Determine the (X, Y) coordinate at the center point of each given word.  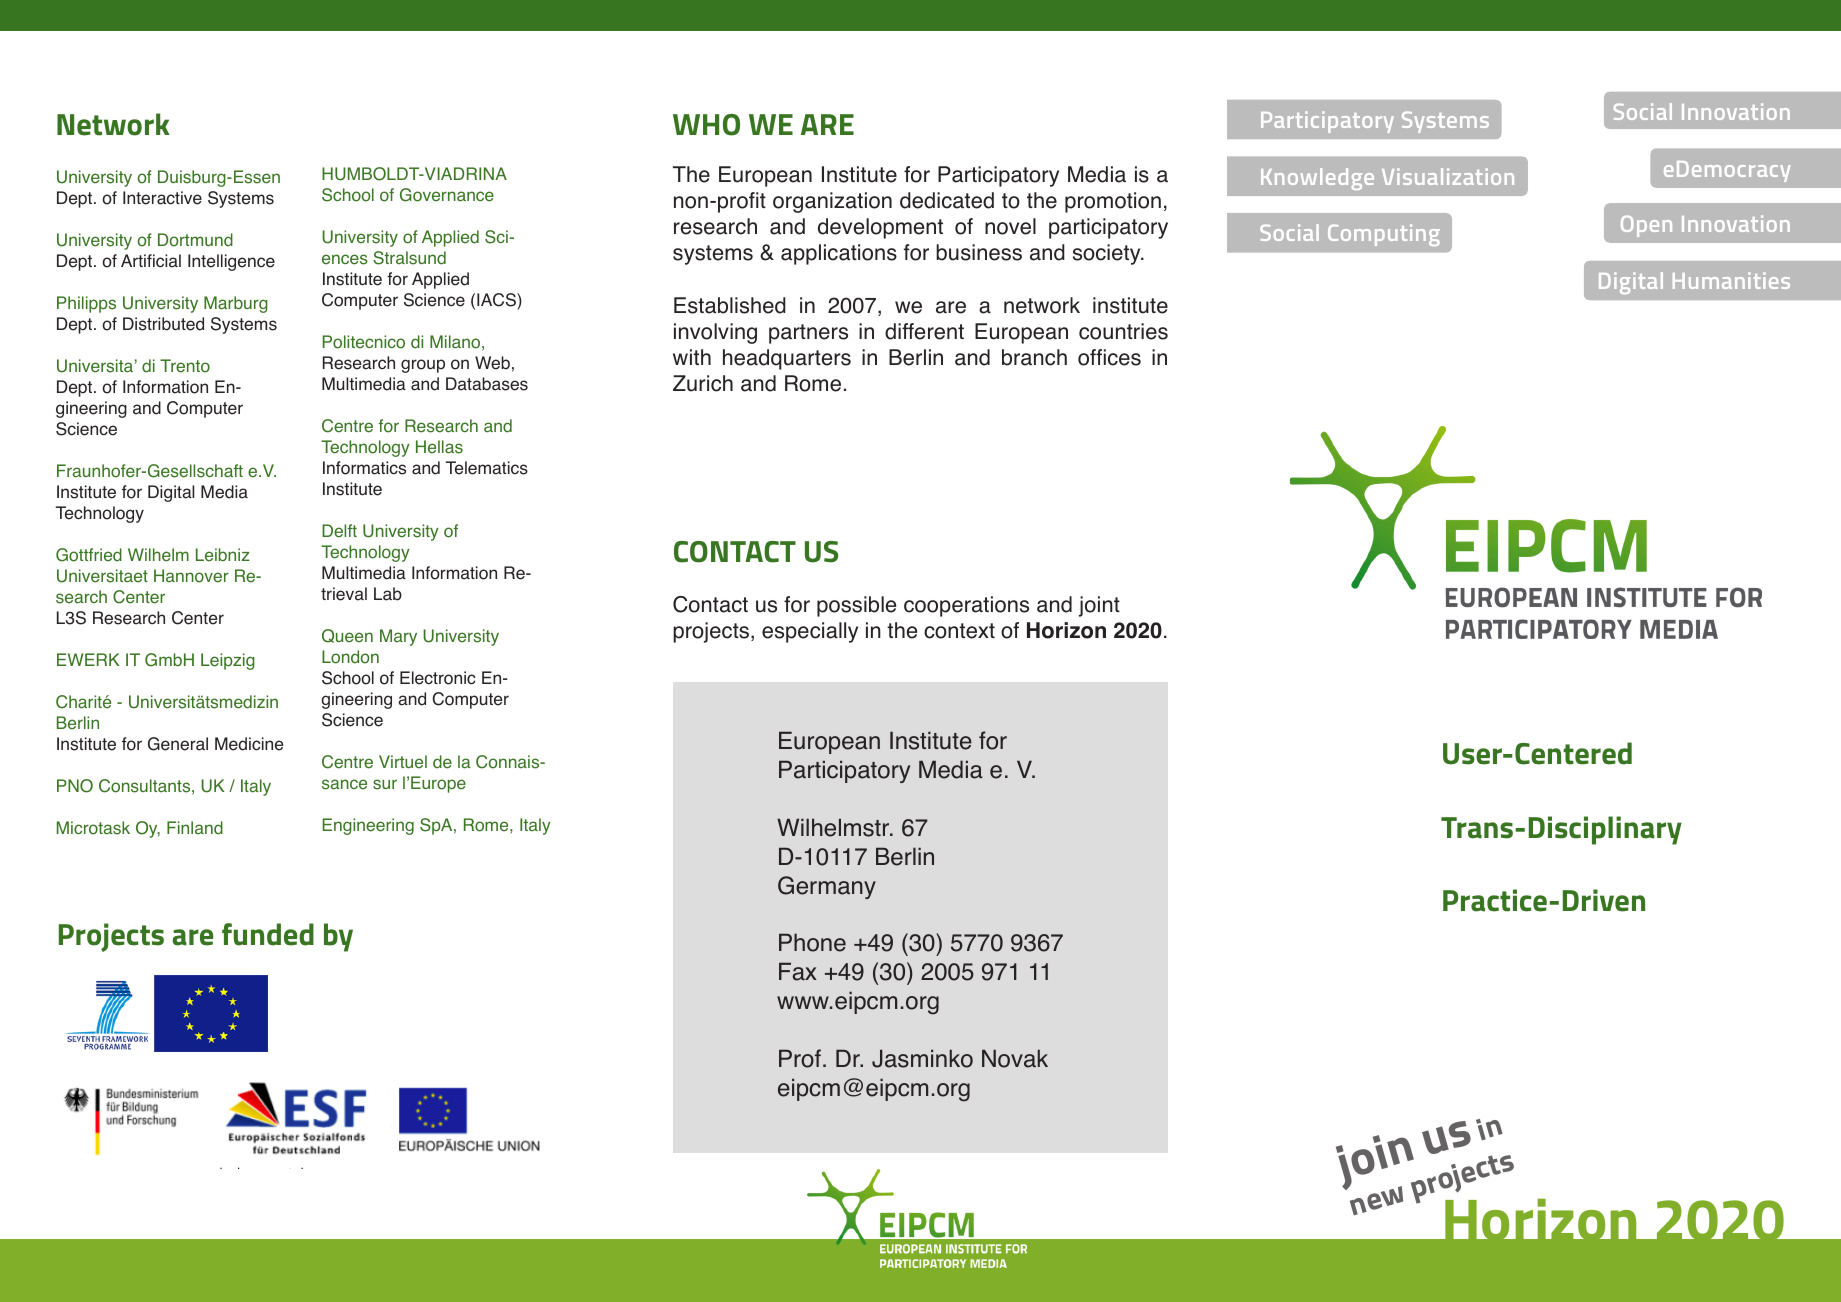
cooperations (966, 606)
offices (1109, 357)
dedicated (947, 200)
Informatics (364, 468)
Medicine (249, 744)
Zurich (703, 383)
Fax (798, 971)
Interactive (162, 198)
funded (268, 934)
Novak (1015, 1058)
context (959, 631)
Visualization (1448, 176)
